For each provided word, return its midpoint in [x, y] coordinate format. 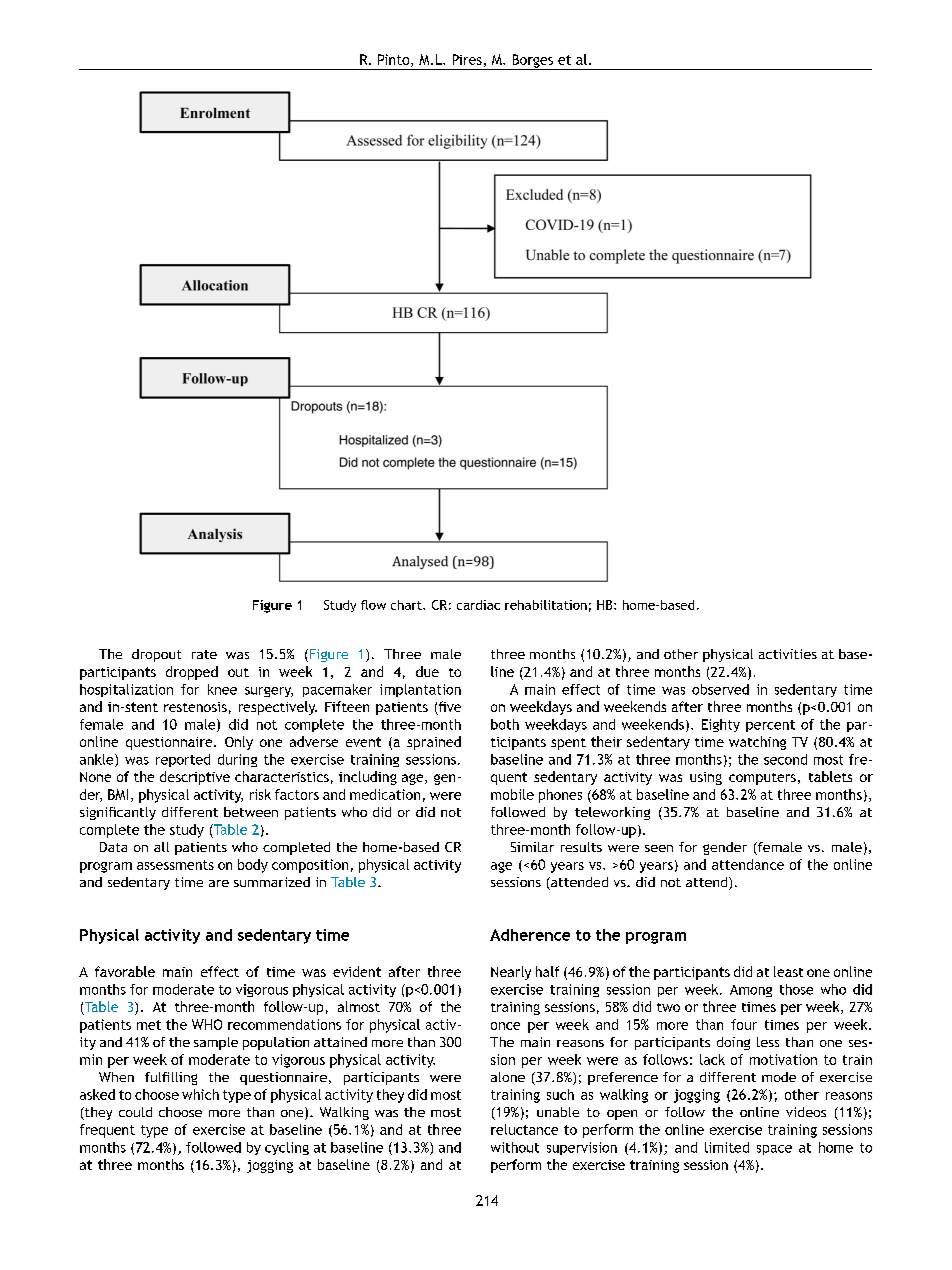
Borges [533, 62]
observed [720, 689]
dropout [156, 655]
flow [373, 605]
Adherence [530, 935]
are [219, 883]
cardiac [478, 605]
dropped [192, 673]
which [200, 1094]
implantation [420, 690]
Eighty [721, 725]
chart [407, 605]
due [427, 671]
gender [725, 848]
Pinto [395, 60]
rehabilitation [546, 605]
